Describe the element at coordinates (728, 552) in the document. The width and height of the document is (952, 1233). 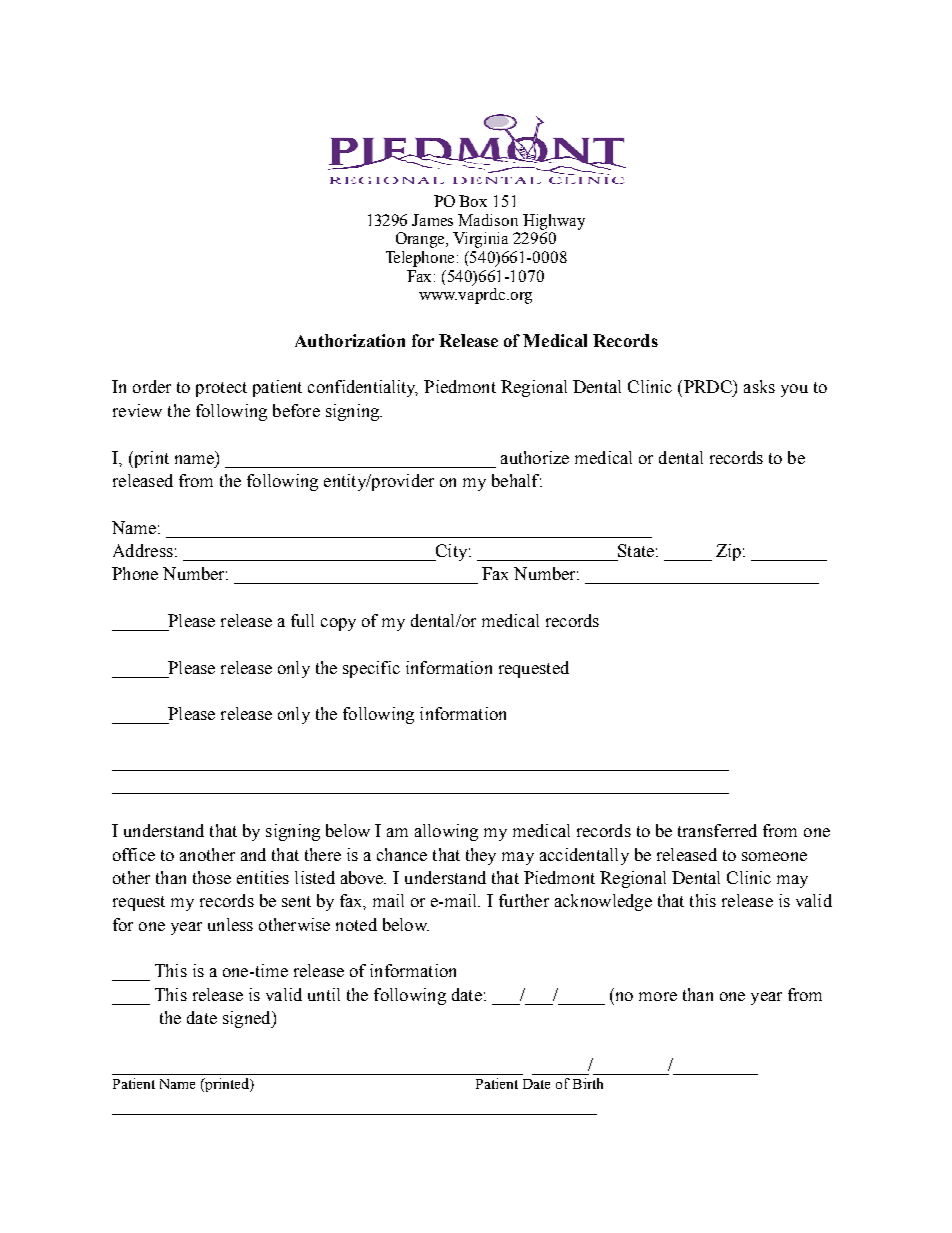
I see `Zip` at that location.
